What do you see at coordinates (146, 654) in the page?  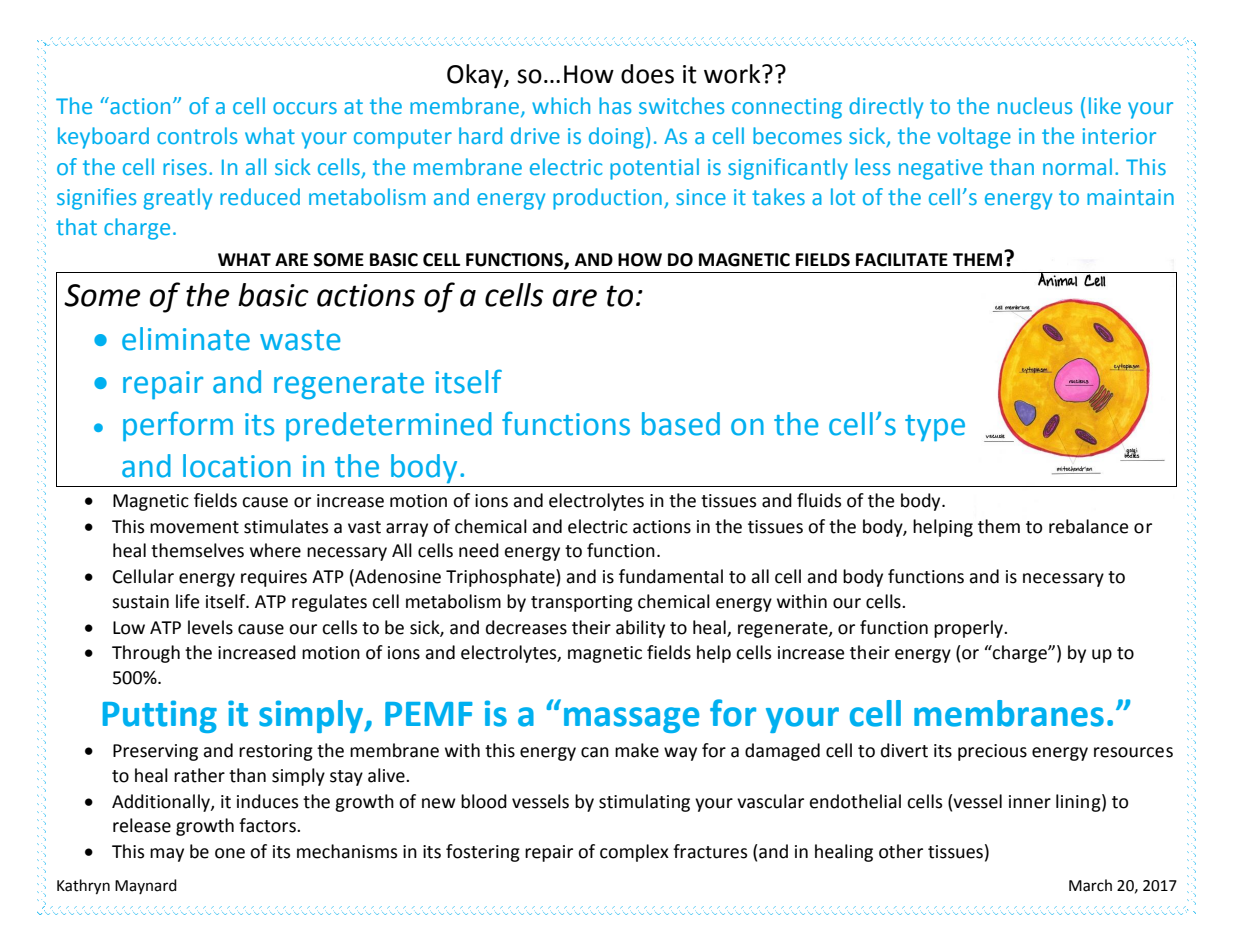 I see `Through` at bounding box center [146, 654].
